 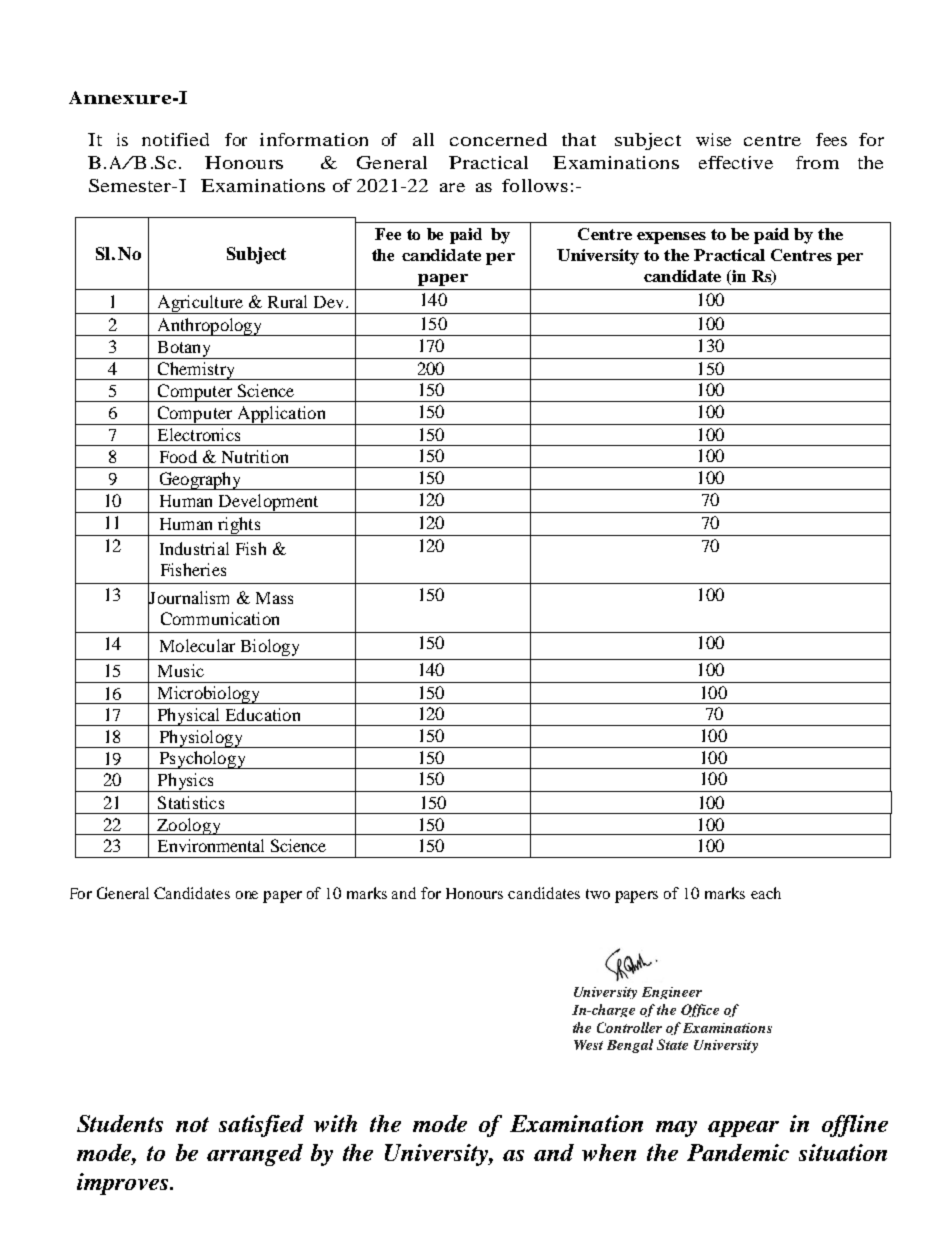 I want to click on Zoology, so click(x=189, y=826).
